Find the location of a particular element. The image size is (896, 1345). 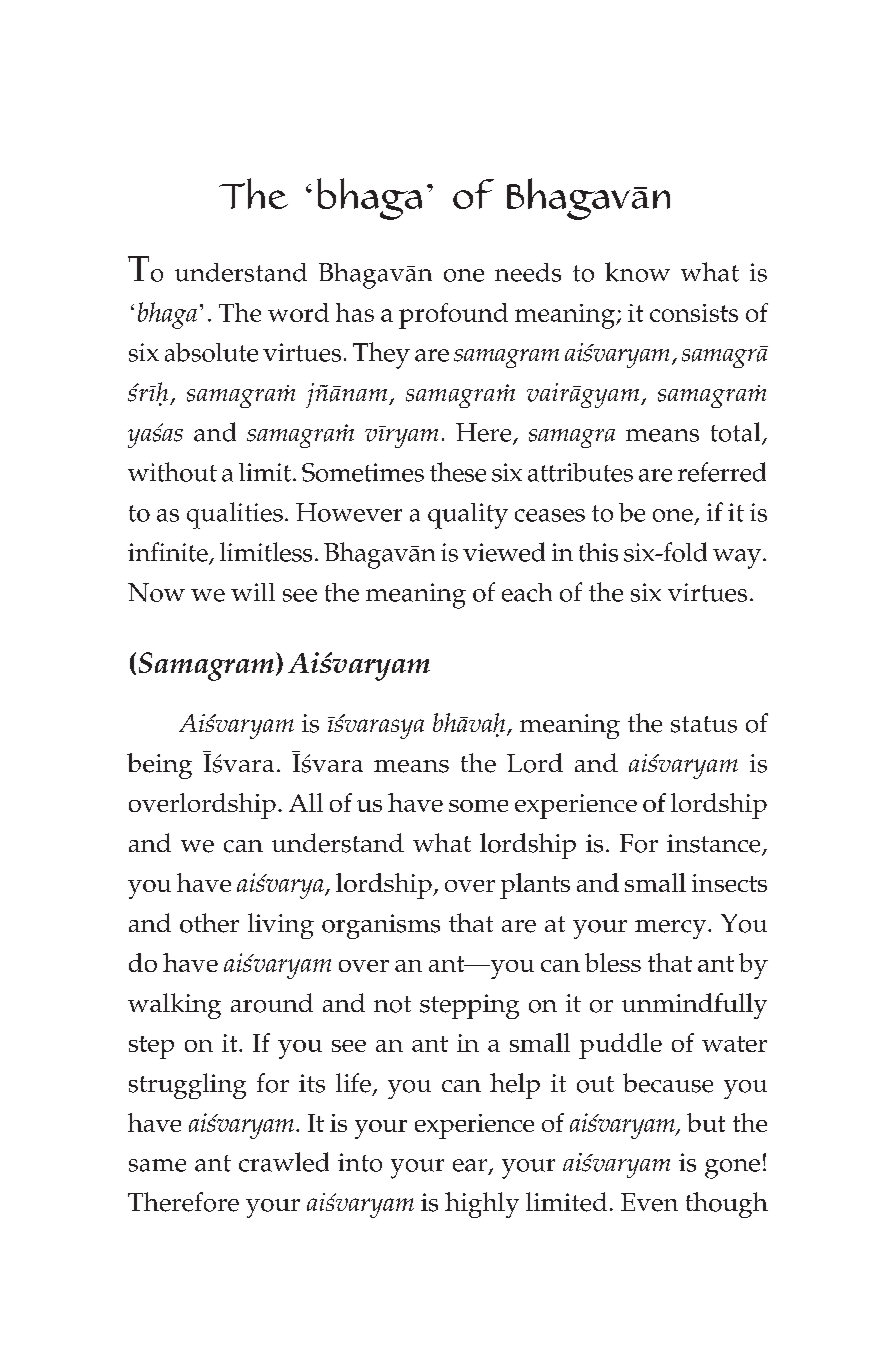

bless is located at coordinates (613, 962).
